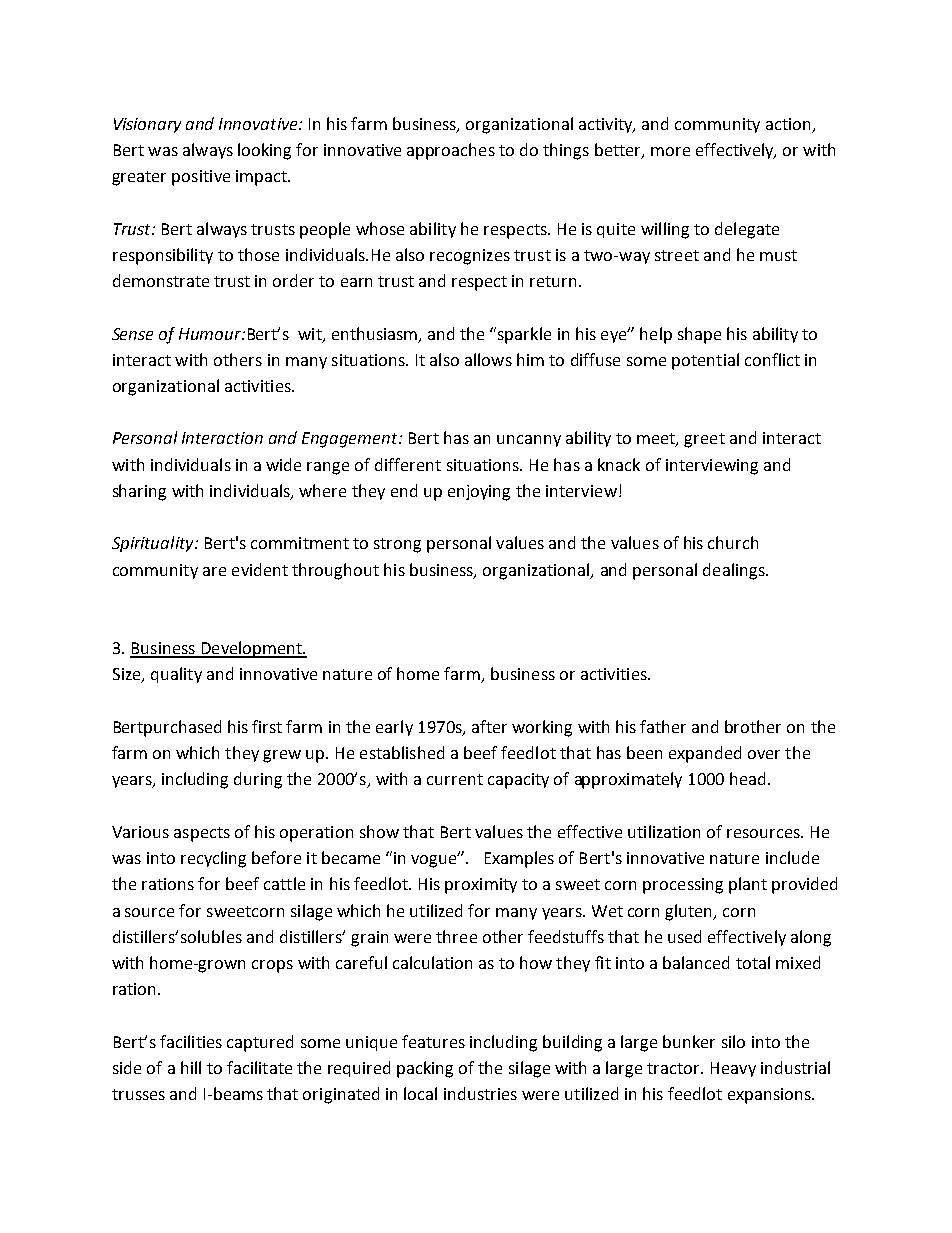 The image size is (952, 1233). Describe the element at coordinates (479, 493) in the document. I see `enjoying` at that location.
